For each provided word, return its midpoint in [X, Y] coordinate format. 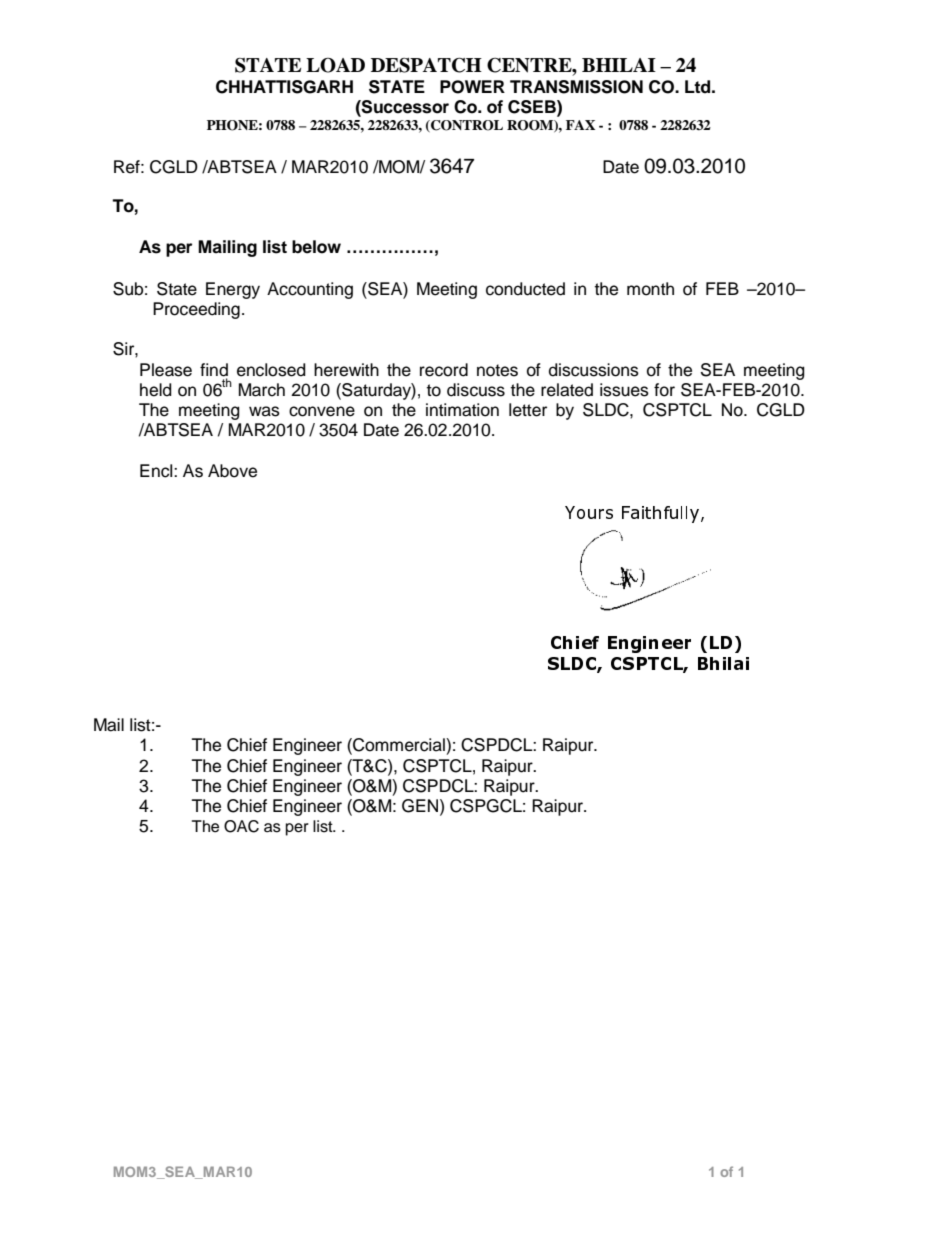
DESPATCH [426, 65]
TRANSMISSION [576, 87]
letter [528, 410]
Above [232, 471]
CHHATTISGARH [284, 87]
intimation [462, 410]
